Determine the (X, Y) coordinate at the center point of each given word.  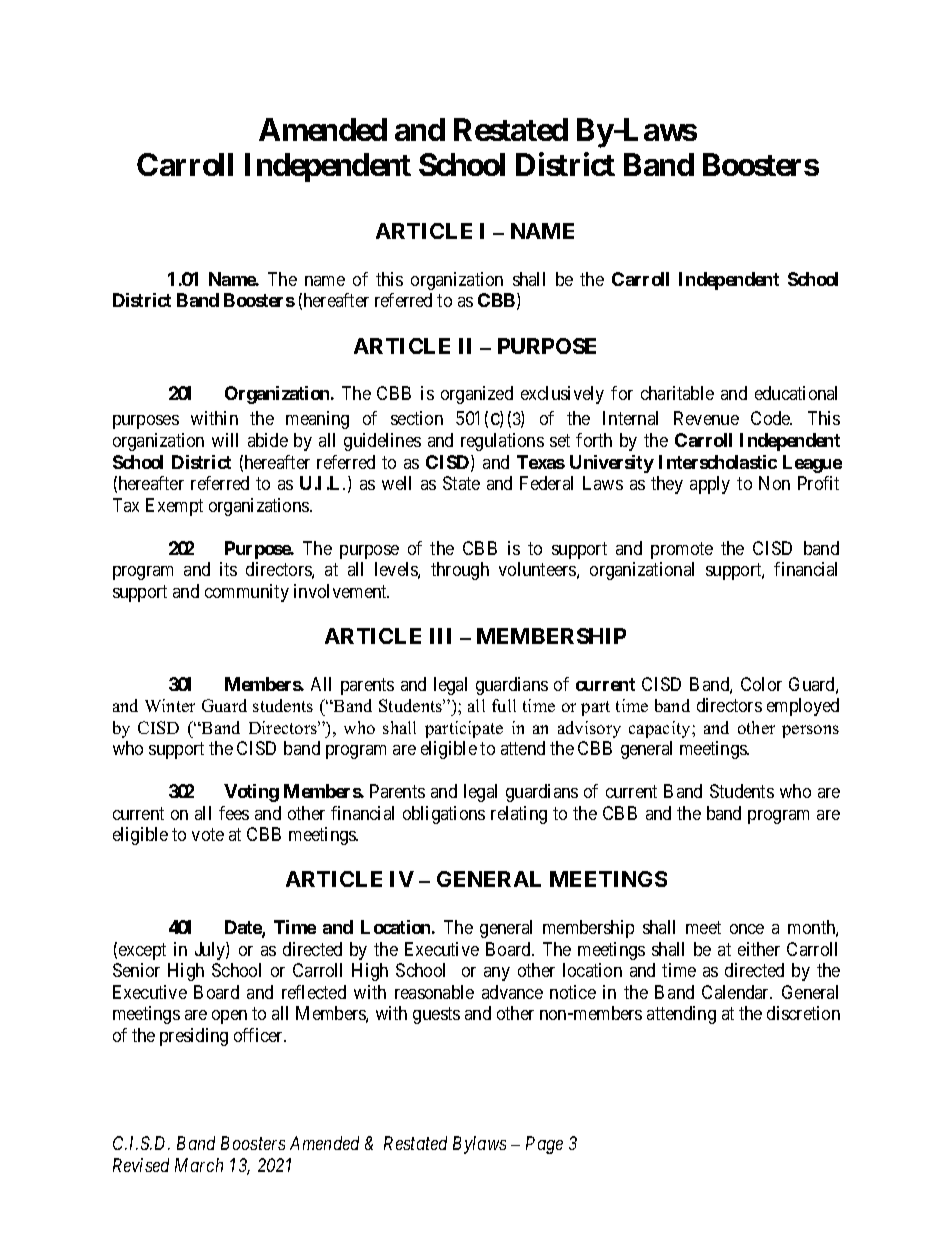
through (460, 571)
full (504, 705)
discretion (803, 1013)
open (229, 1017)
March (199, 1165)
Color (761, 684)
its (228, 569)
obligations (444, 815)
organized (477, 395)
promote (682, 550)
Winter (170, 705)
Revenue (706, 418)
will (225, 440)
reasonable (434, 992)
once (747, 929)
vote (208, 834)
